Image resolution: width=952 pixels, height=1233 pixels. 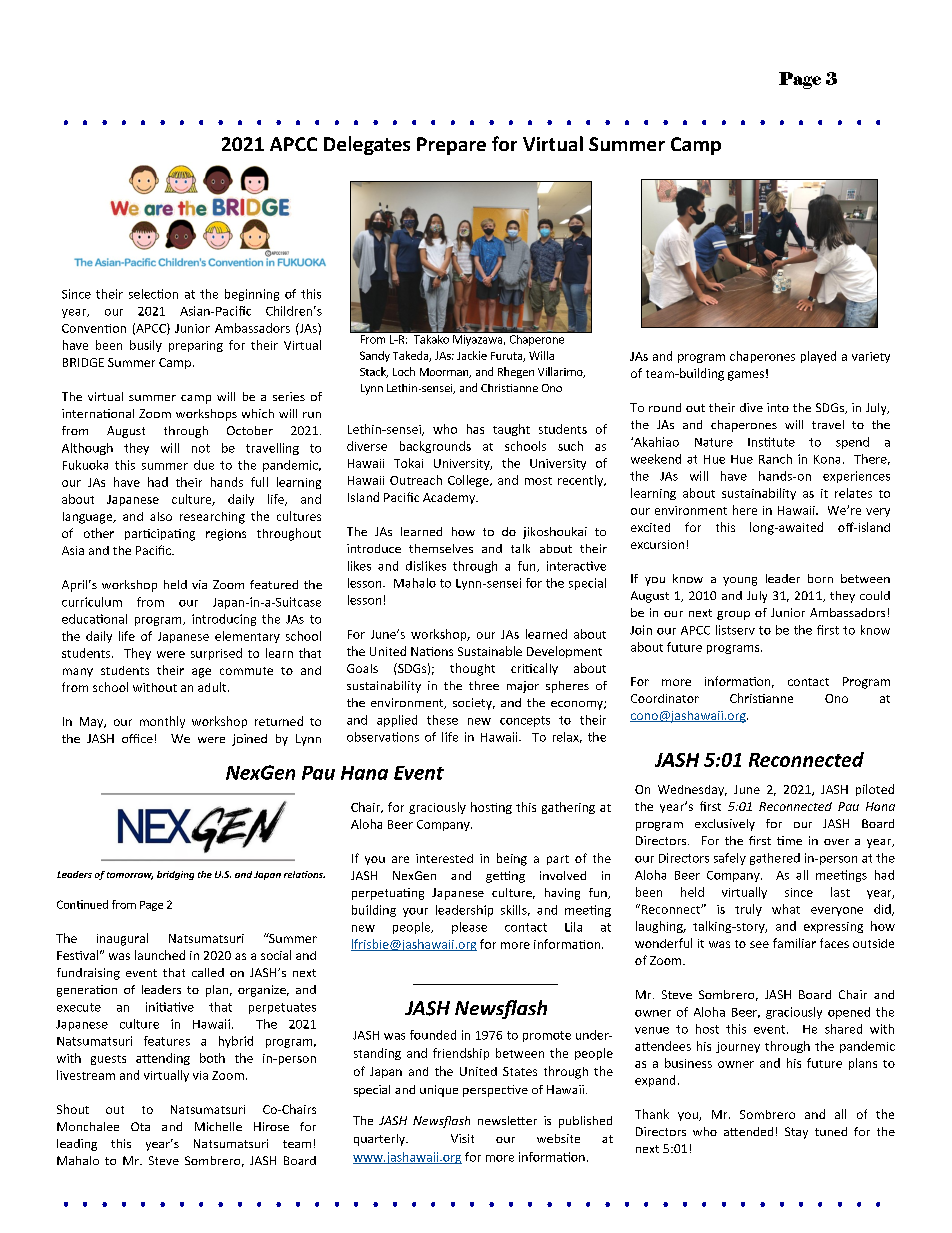 What do you see at coordinates (140, 1126) in the document?
I see `Ota` at bounding box center [140, 1126].
